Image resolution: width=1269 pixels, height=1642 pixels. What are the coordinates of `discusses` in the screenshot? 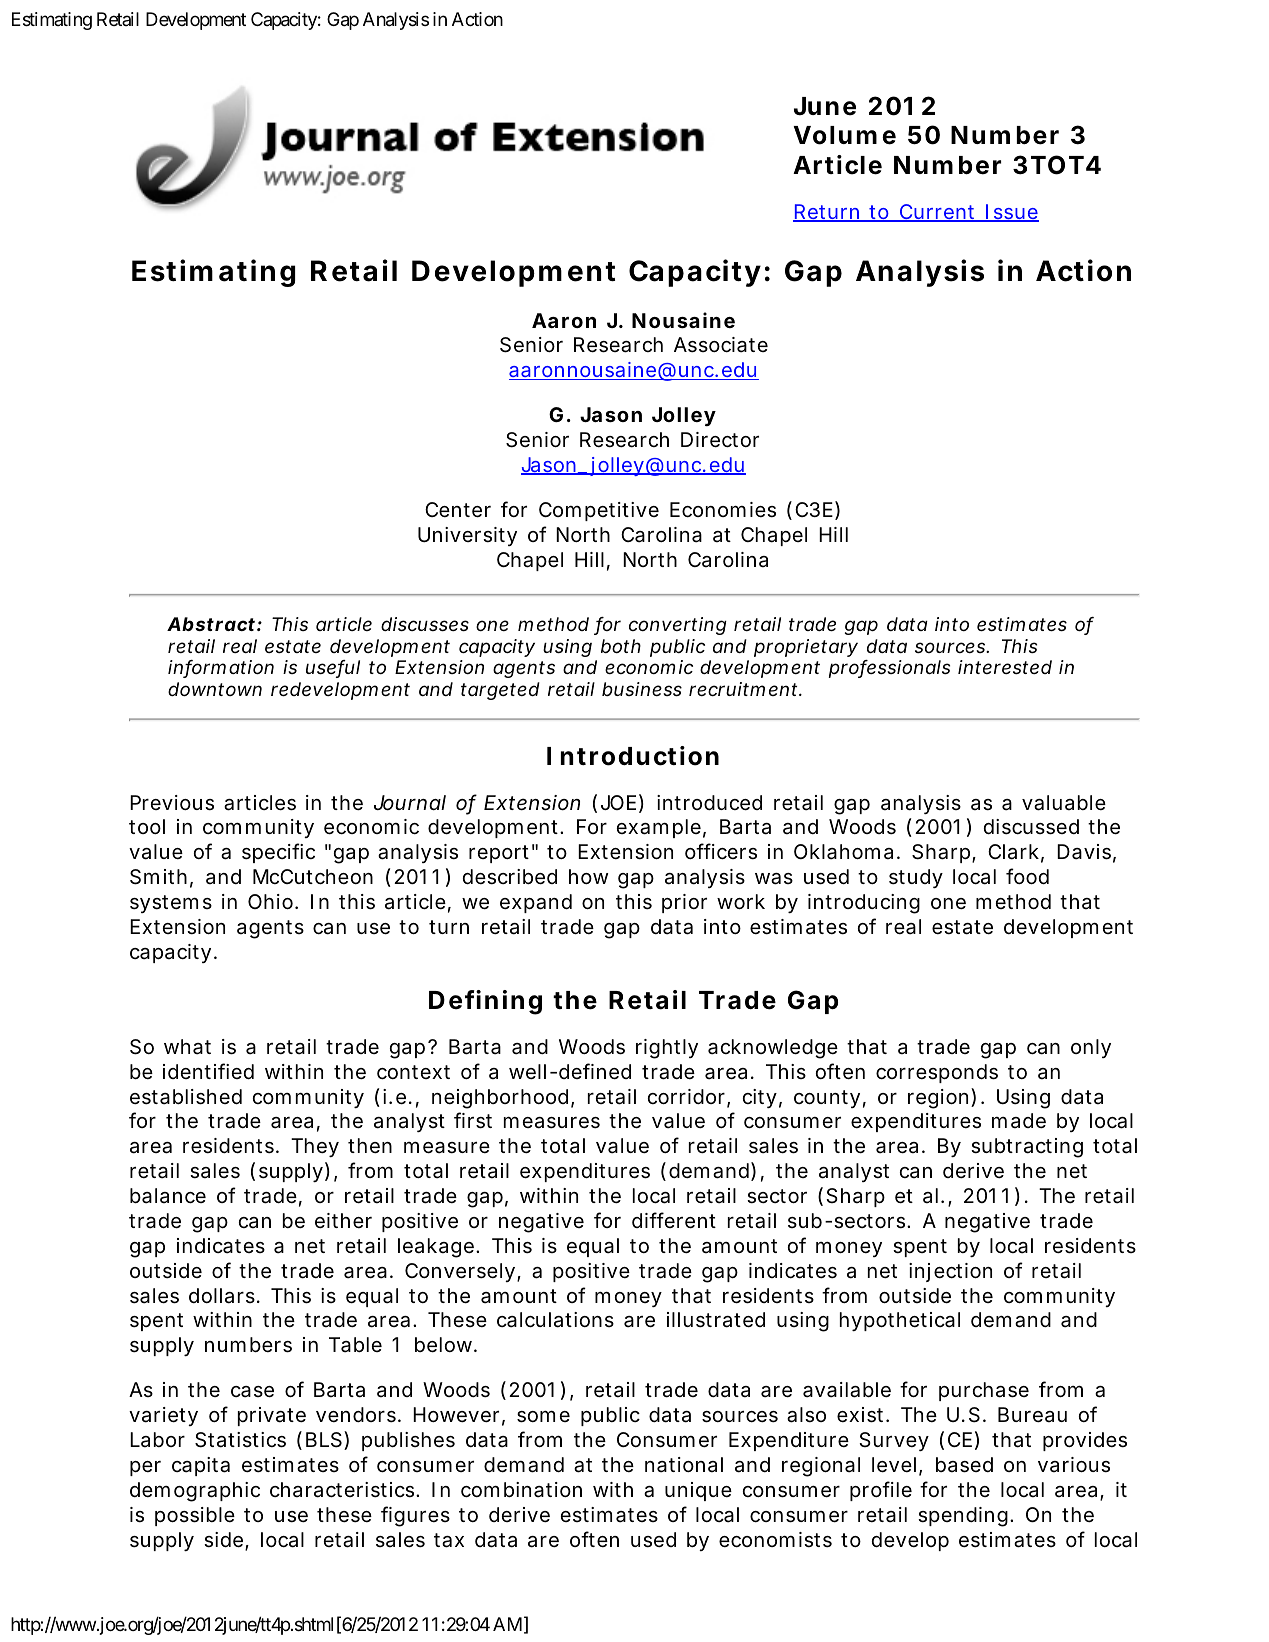 It's located at (425, 624).
